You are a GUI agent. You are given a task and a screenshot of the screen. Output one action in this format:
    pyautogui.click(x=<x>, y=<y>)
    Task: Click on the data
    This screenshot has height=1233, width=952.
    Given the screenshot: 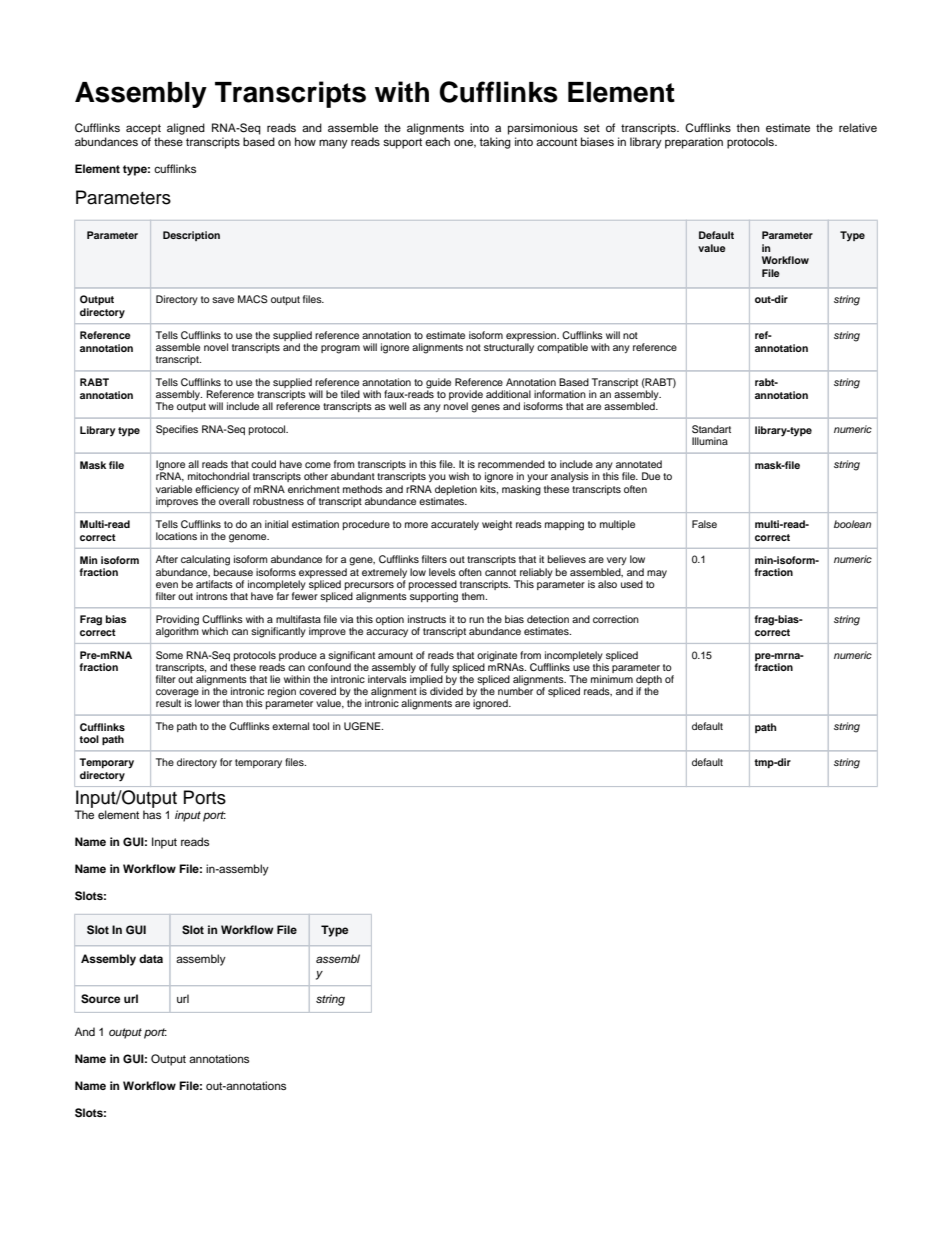 What is the action you would take?
    pyautogui.click(x=151, y=958)
